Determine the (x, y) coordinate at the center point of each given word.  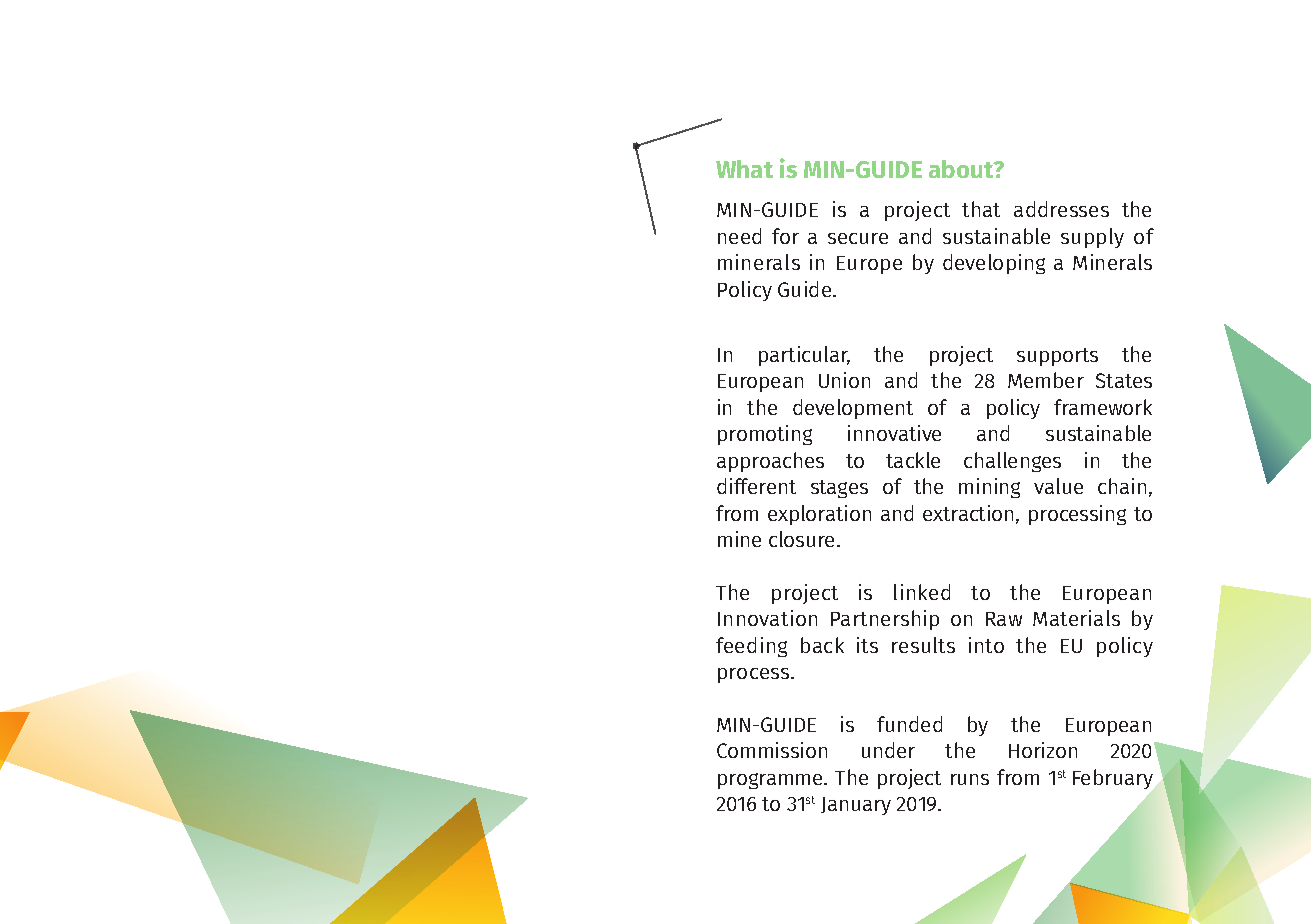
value (1058, 486)
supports (1057, 357)
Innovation (767, 618)
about (962, 169)
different (756, 486)
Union (844, 380)
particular (804, 356)
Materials (1076, 618)
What (744, 169)
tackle (913, 460)
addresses (1061, 209)
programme (771, 781)
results (923, 645)
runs (970, 779)
